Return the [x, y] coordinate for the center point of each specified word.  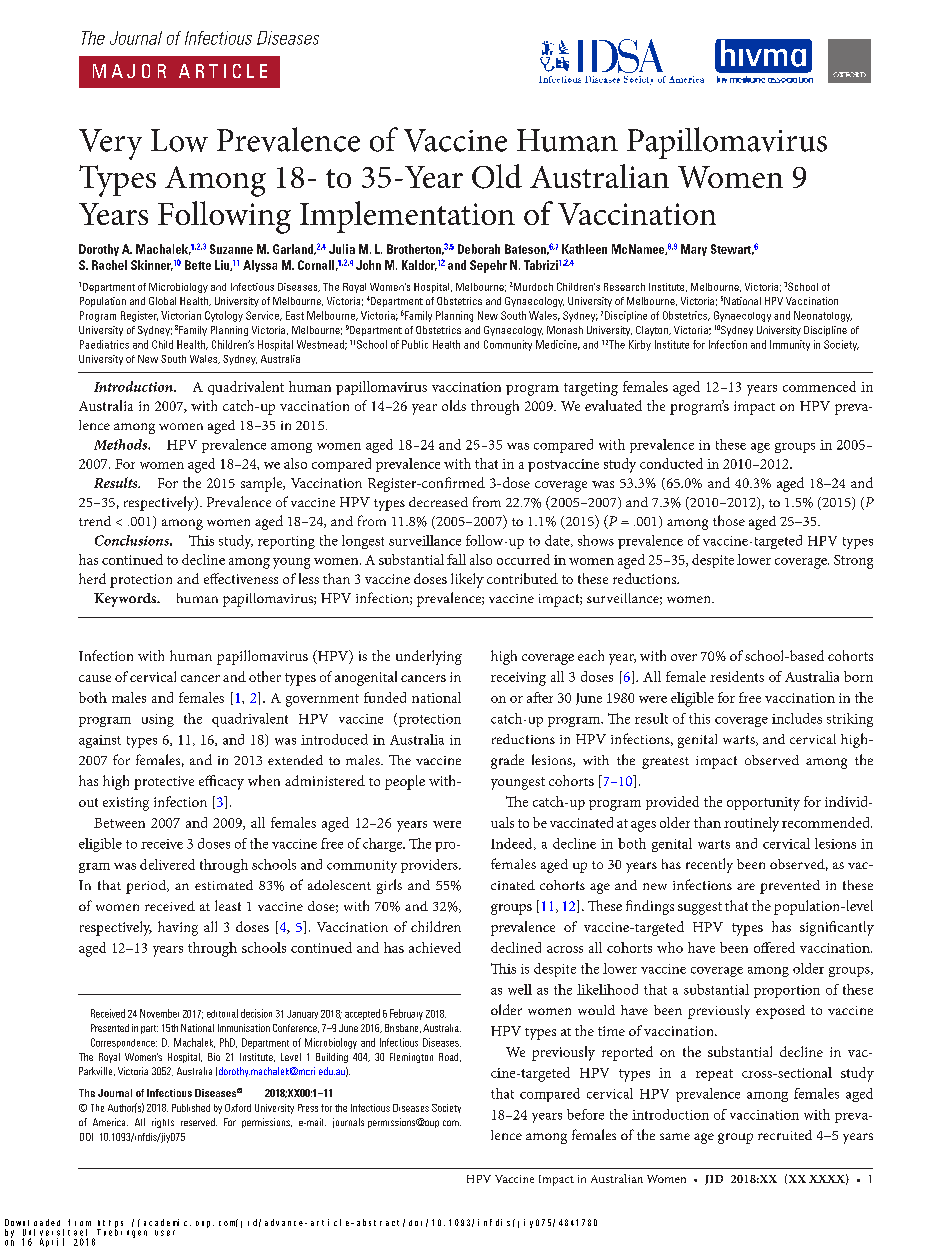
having [178, 928]
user [165, 1233]
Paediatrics [104, 344]
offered [774, 947]
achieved [435, 947]
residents [737, 676]
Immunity [790, 345]
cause [95, 678]
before [585, 1114]
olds [454, 405]
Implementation [407, 217]
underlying [429, 657]
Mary [694, 250]
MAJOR [129, 71]
